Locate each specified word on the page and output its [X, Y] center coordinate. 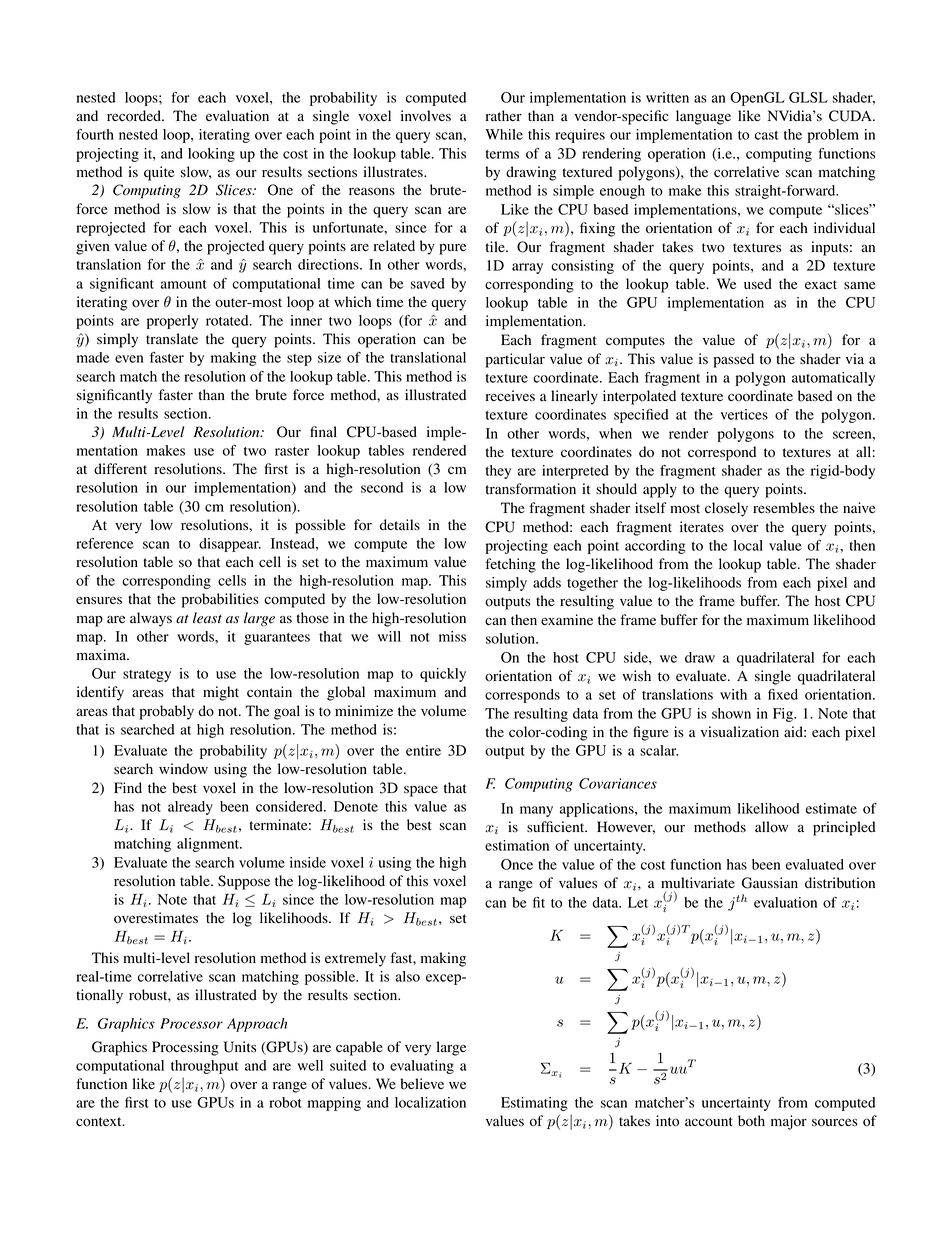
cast [766, 135]
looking [211, 155]
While [504, 134]
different [120, 469]
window [183, 769]
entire [423, 750]
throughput [204, 1067]
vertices [744, 414]
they [498, 472]
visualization [740, 732]
